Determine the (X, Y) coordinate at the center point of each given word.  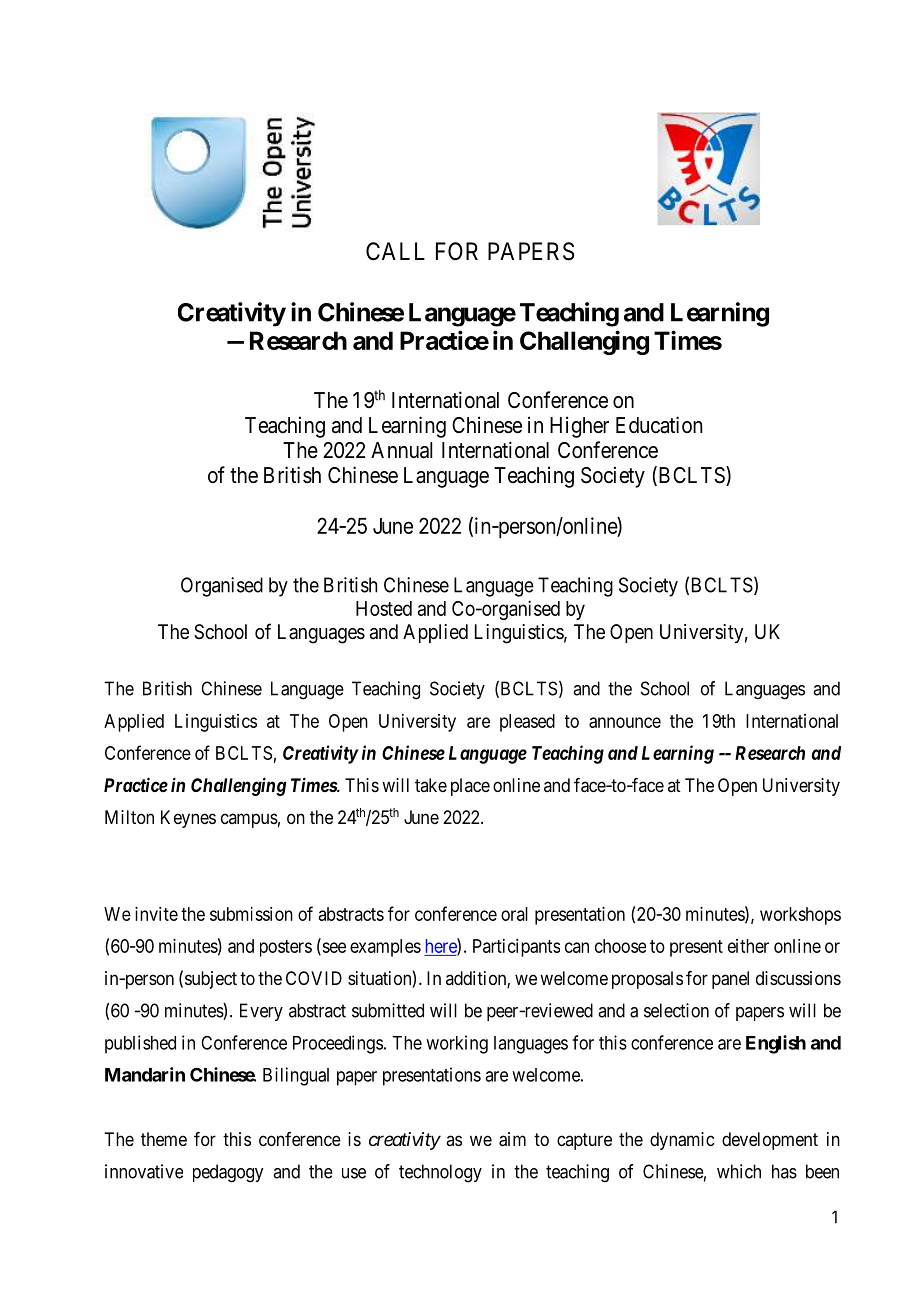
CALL (395, 251)
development (770, 1141)
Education (659, 425)
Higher (579, 427)
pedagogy (228, 1173)
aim (512, 1139)
